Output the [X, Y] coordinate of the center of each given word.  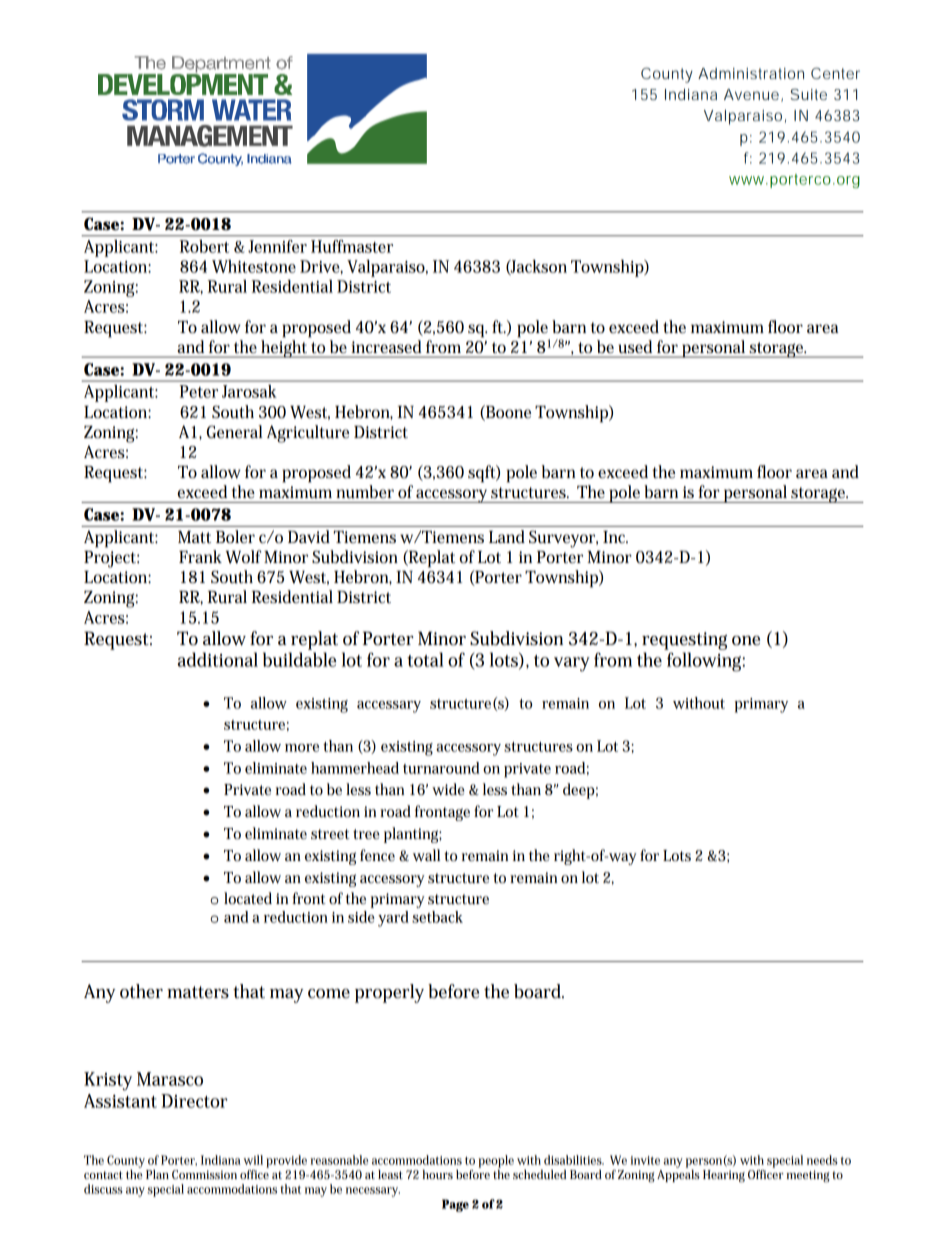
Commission [204, 1174]
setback [437, 917]
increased [386, 346]
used [635, 346]
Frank [200, 556]
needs [822, 1160]
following [706, 662]
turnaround [441, 768]
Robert [204, 246]
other [141, 991]
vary [572, 664]
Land [507, 537]
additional [218, 659]
